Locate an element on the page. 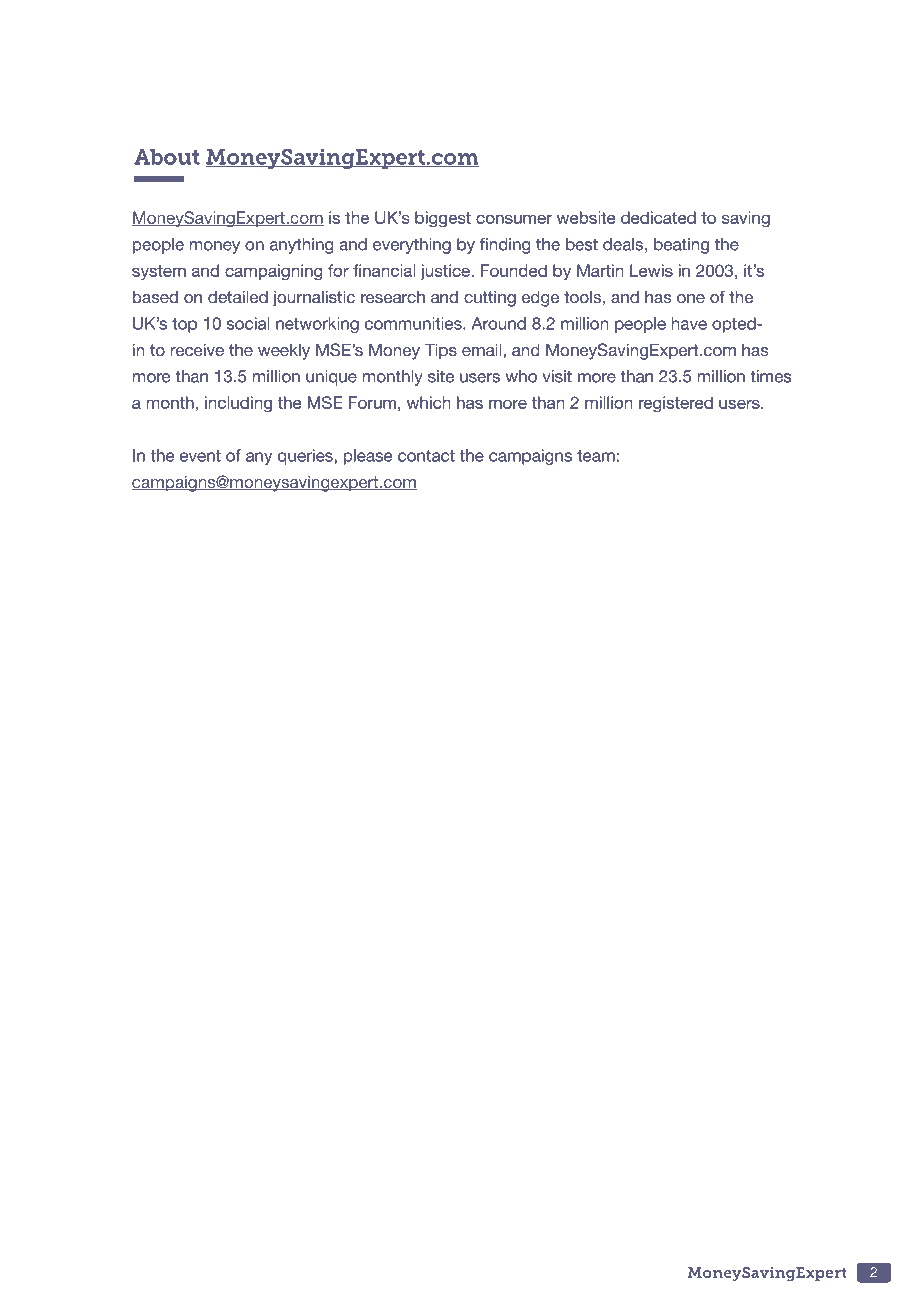  dedicated is located at coordinates (658, 217).
